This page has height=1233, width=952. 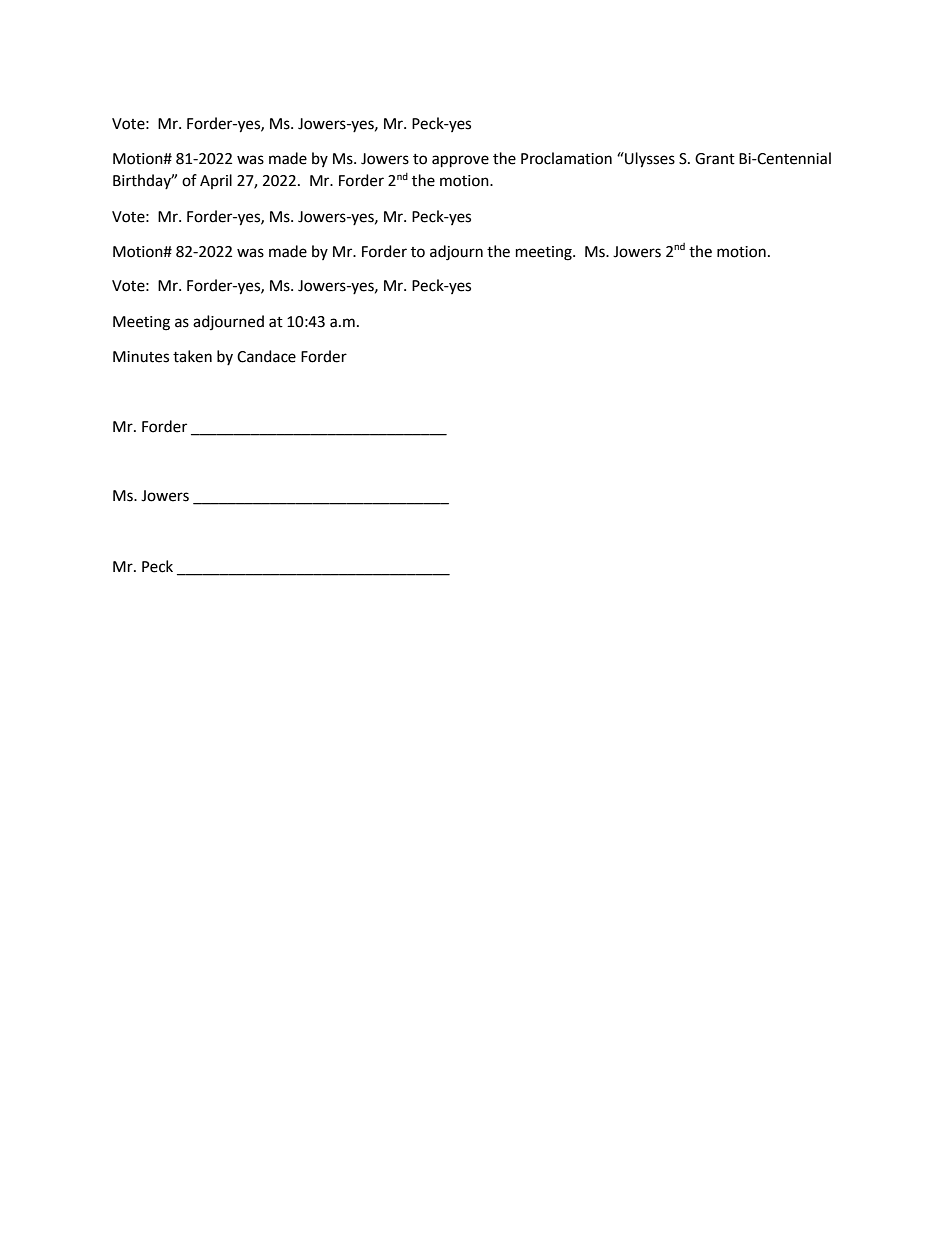 I want to click on Minutes, so click(x=141, y=357).
